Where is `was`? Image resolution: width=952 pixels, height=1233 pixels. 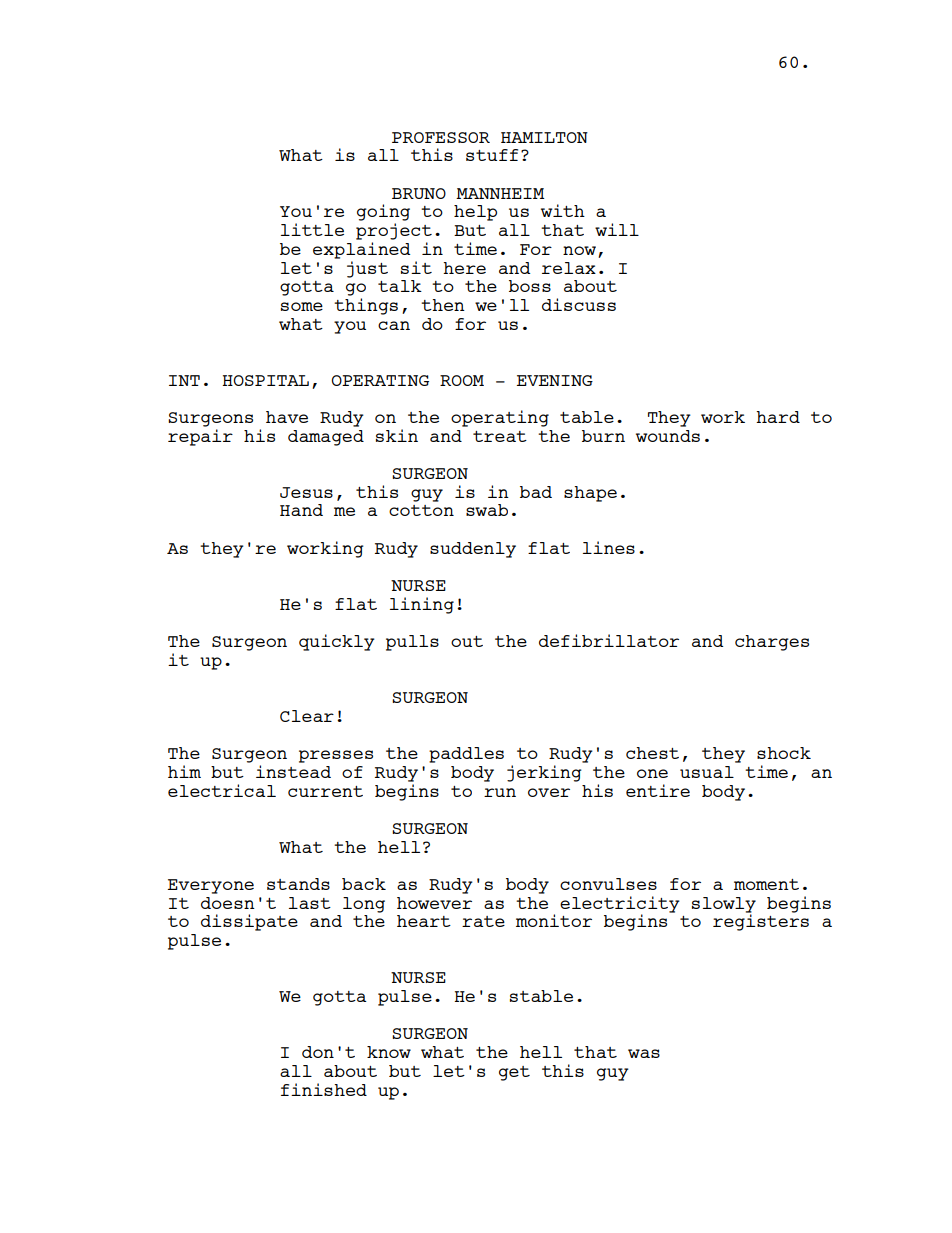
was is located at coordinates (644, 1053).
